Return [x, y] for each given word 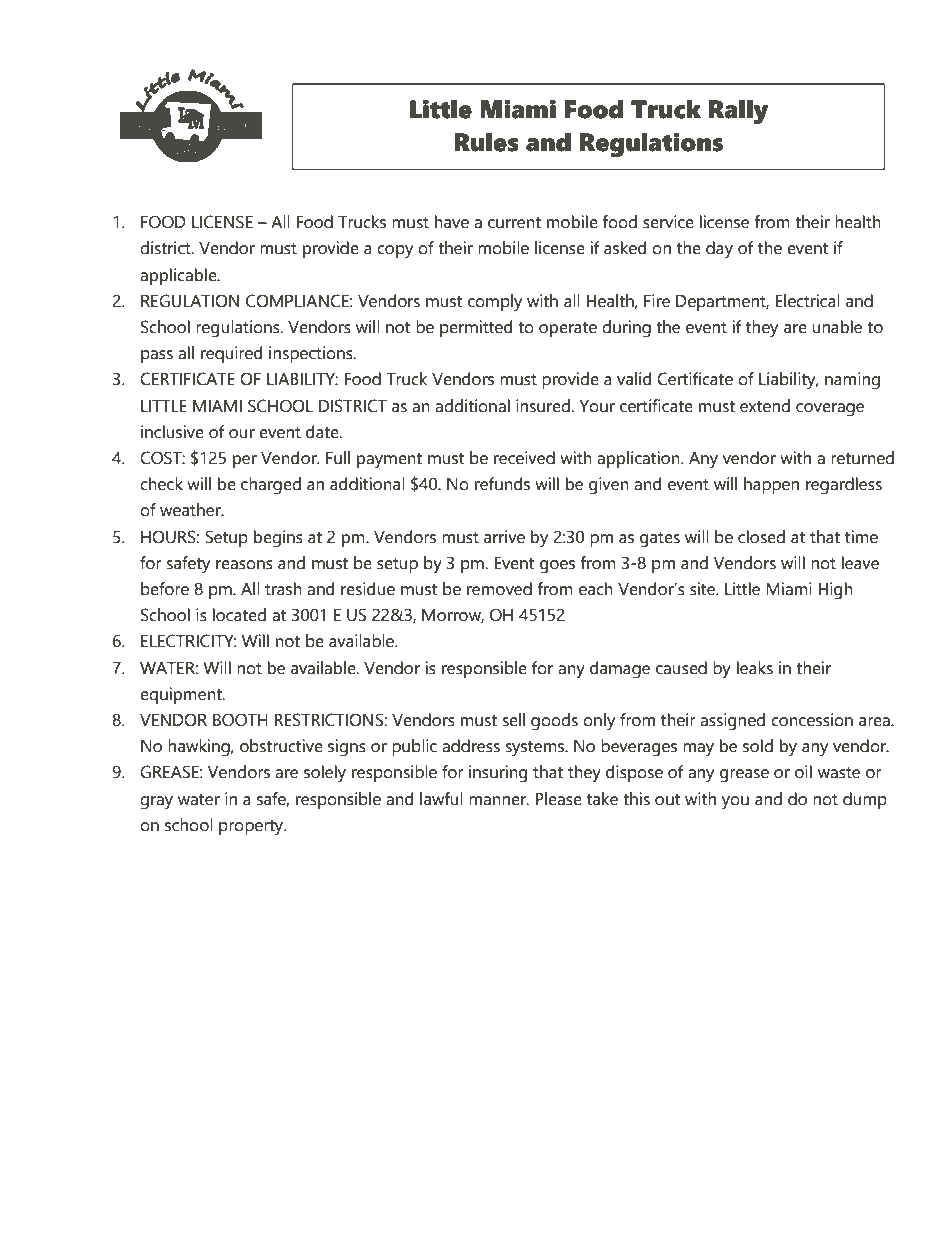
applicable [179, 276]
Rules [486, 142]
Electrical [807, 301]
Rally [738, 112]
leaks [755, 668]
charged [271, 486]
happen [771, 485]
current [514, 223]
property [252, 828]
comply [495, 303]
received [524, 458]
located [239, 615]
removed [499, 589]
